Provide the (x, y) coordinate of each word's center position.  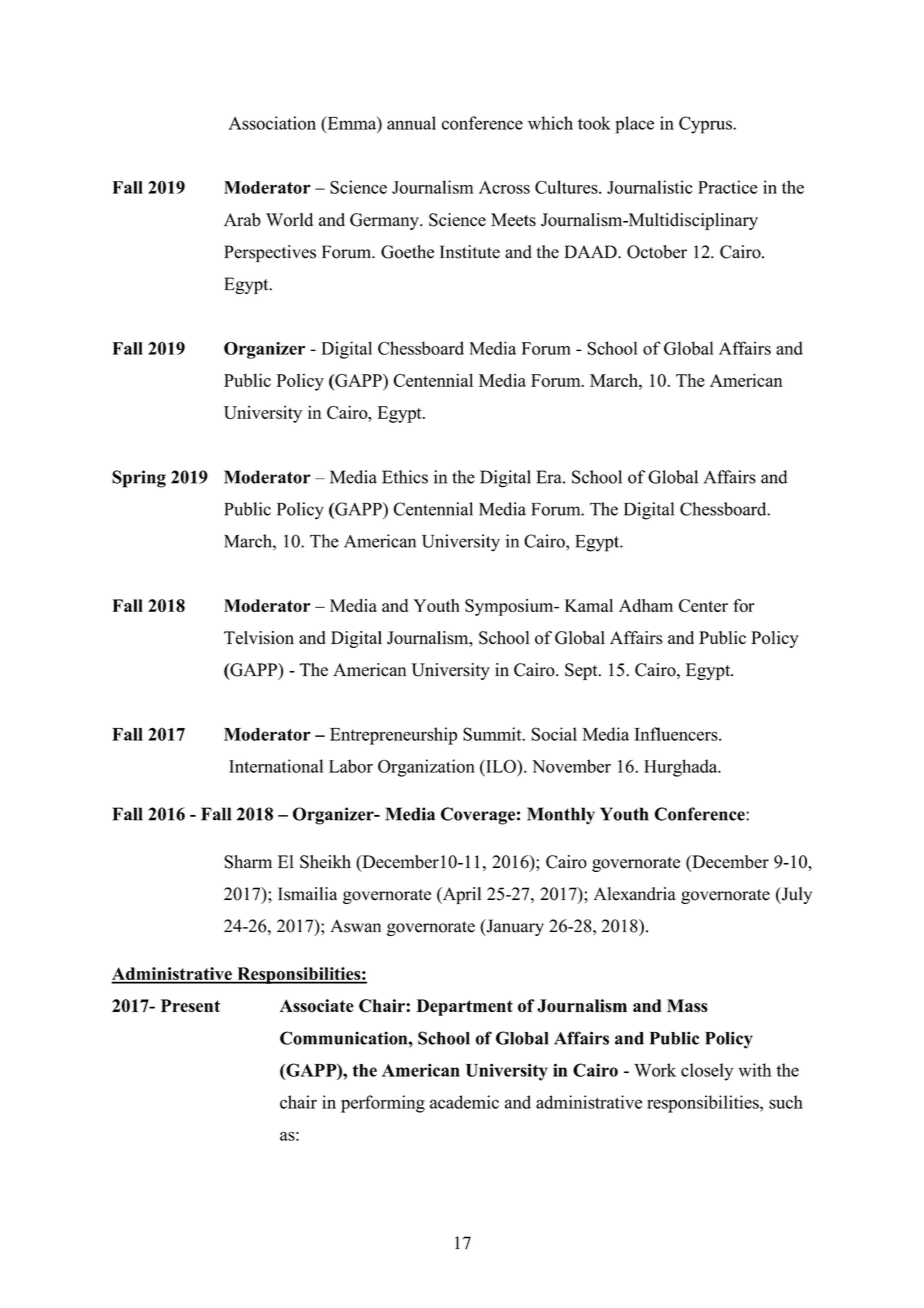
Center (703, 605)
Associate (317, 1006)
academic (464, 1102)
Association (272, 123)
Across (504, 187)
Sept (582, 671)
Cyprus (706, 125)
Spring (139, 479)
